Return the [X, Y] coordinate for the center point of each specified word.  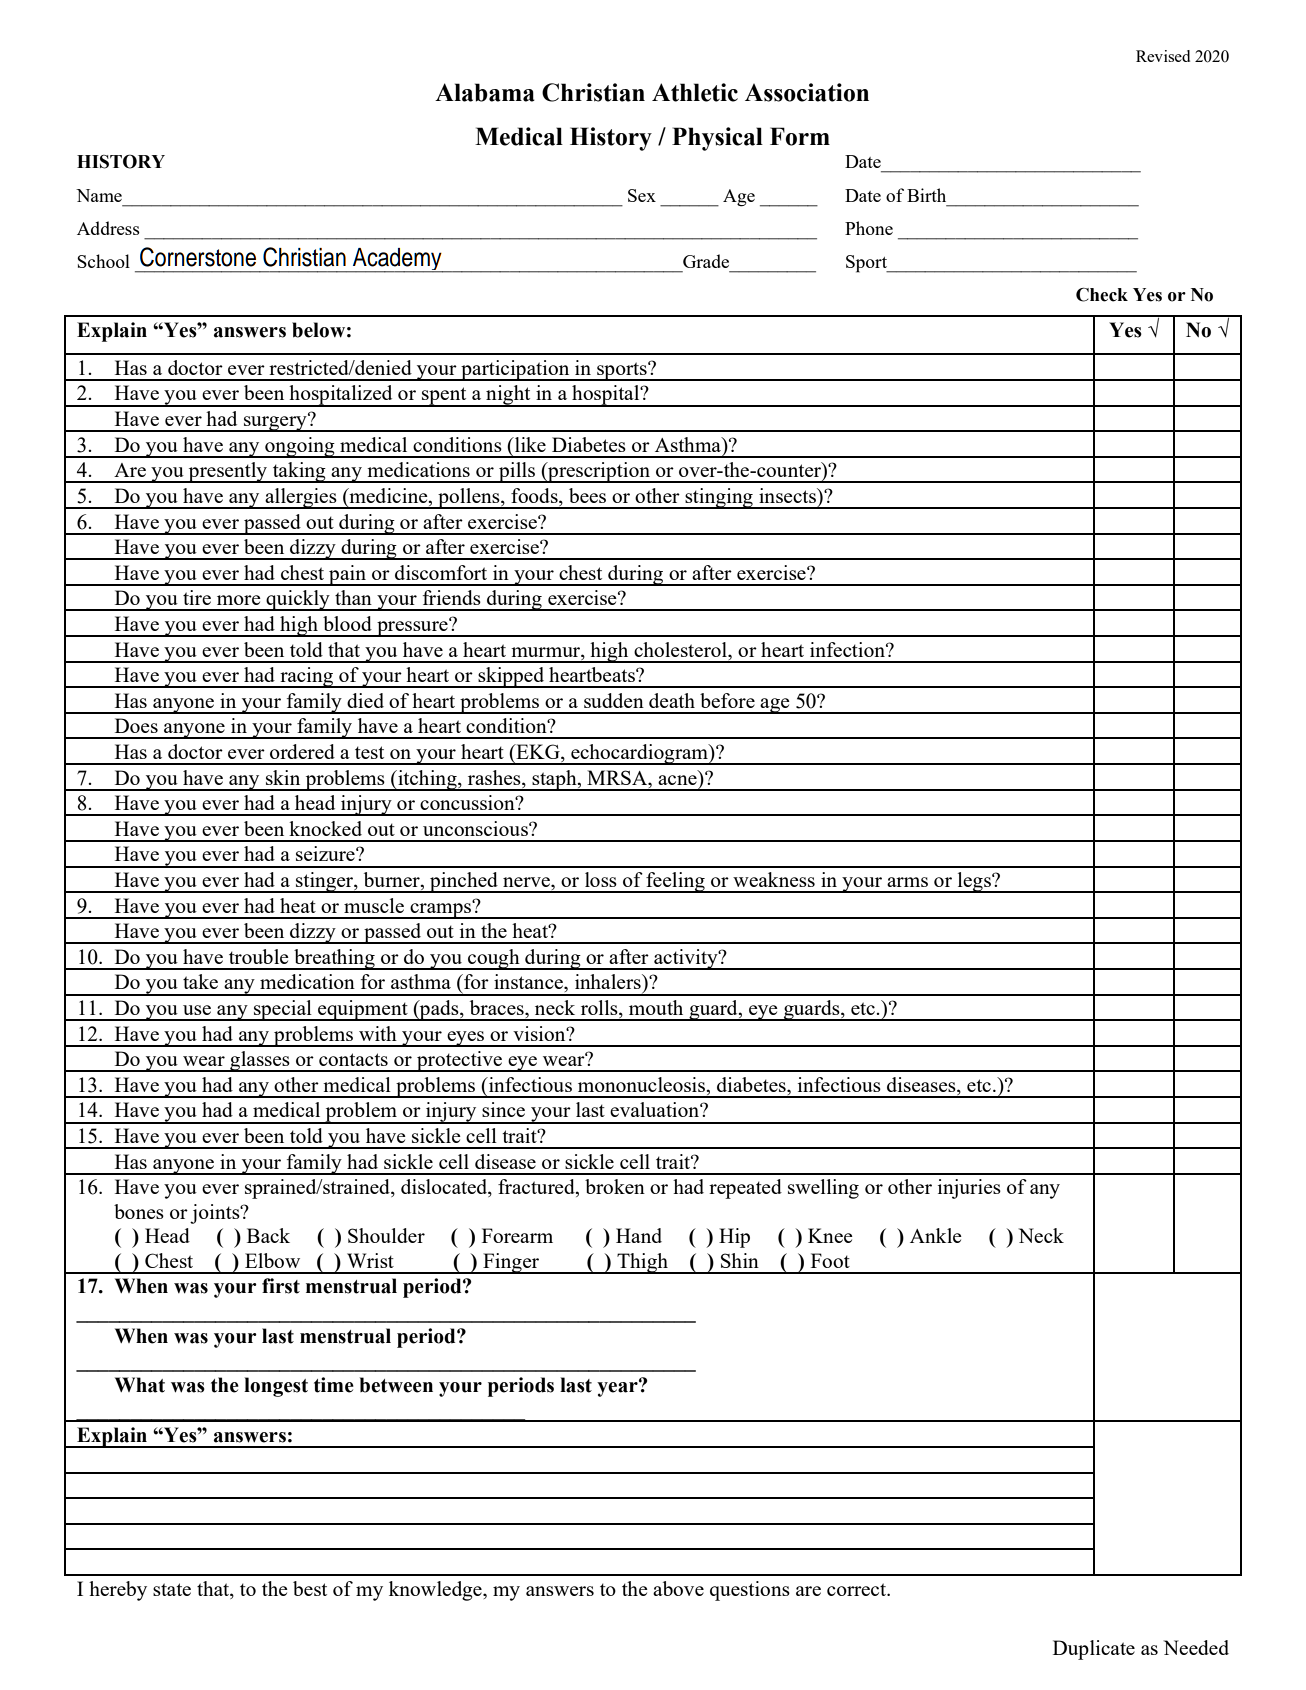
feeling [675, 882]
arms [907, 882]
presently [228, 472]
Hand [639, 1235]
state [172, 1589]
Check [1102, 295]
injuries [969, 1189]
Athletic [695, 92]
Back [268, 1235]
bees [587, 495]
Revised [1163, 56]
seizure [326, 853]
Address [108, 228]
